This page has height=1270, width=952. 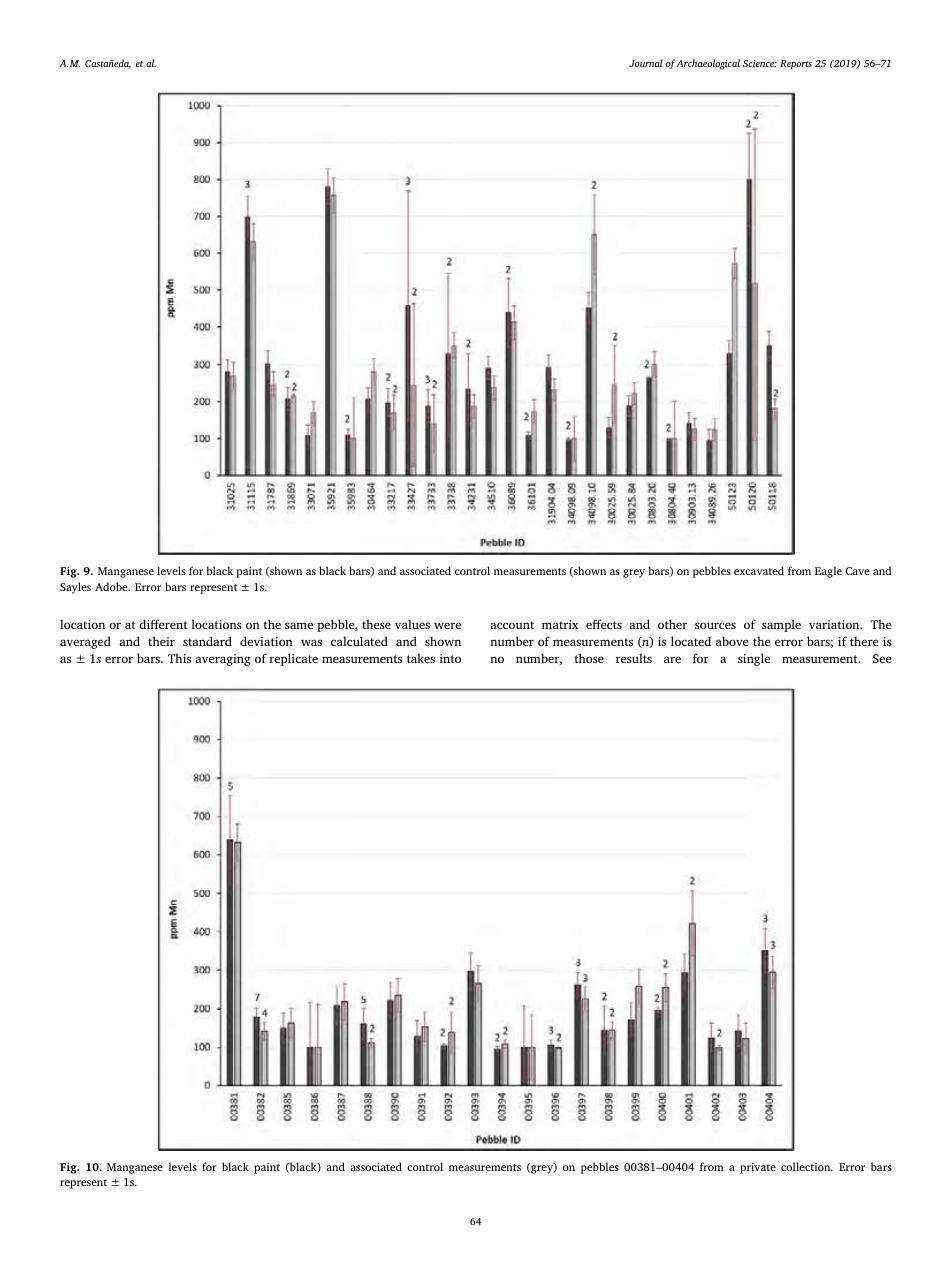 I want to click on account, so click(x=512, y=625).
